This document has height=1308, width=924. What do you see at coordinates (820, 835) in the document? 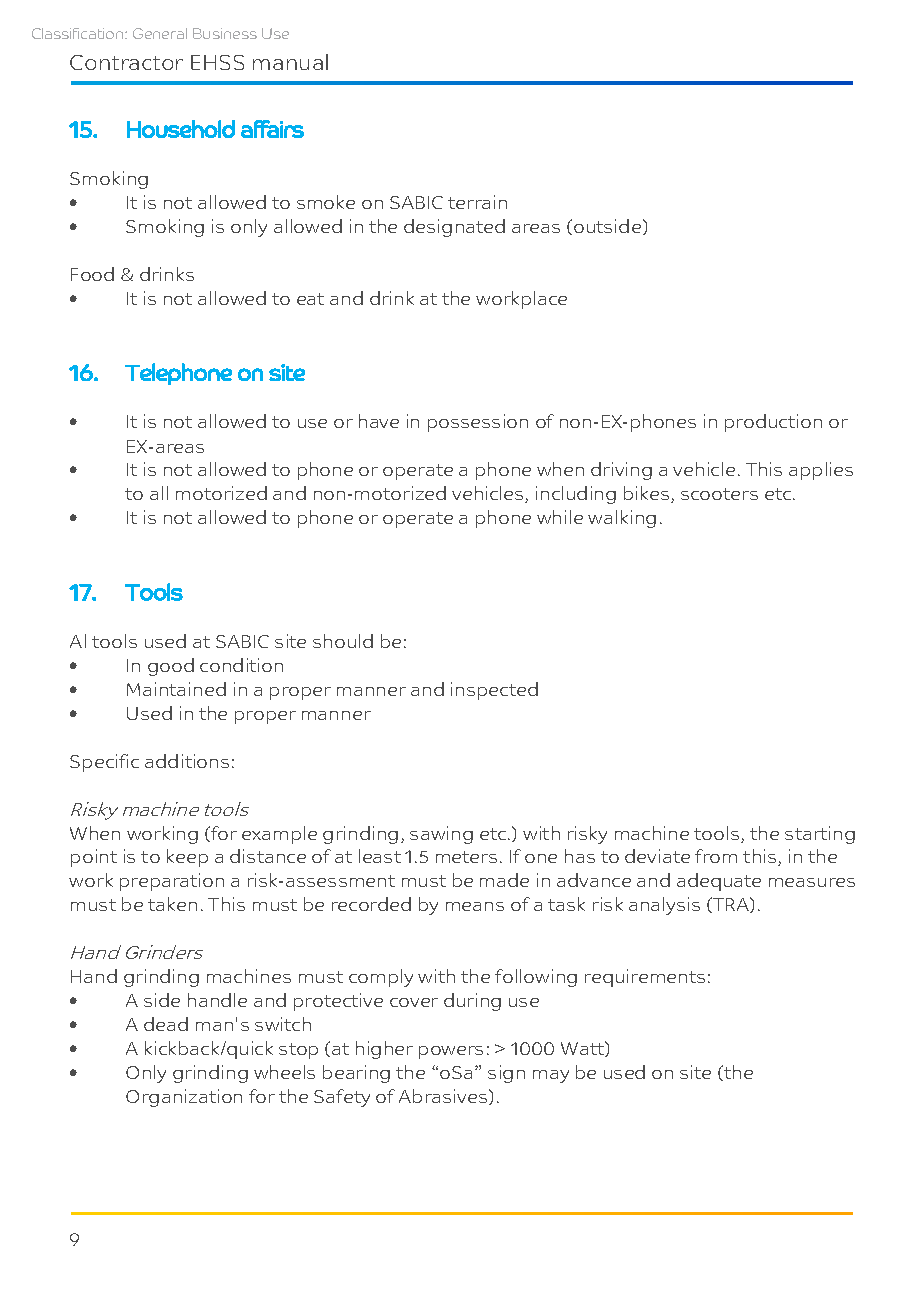
I see `starting` at bounding box center [820, 835].
